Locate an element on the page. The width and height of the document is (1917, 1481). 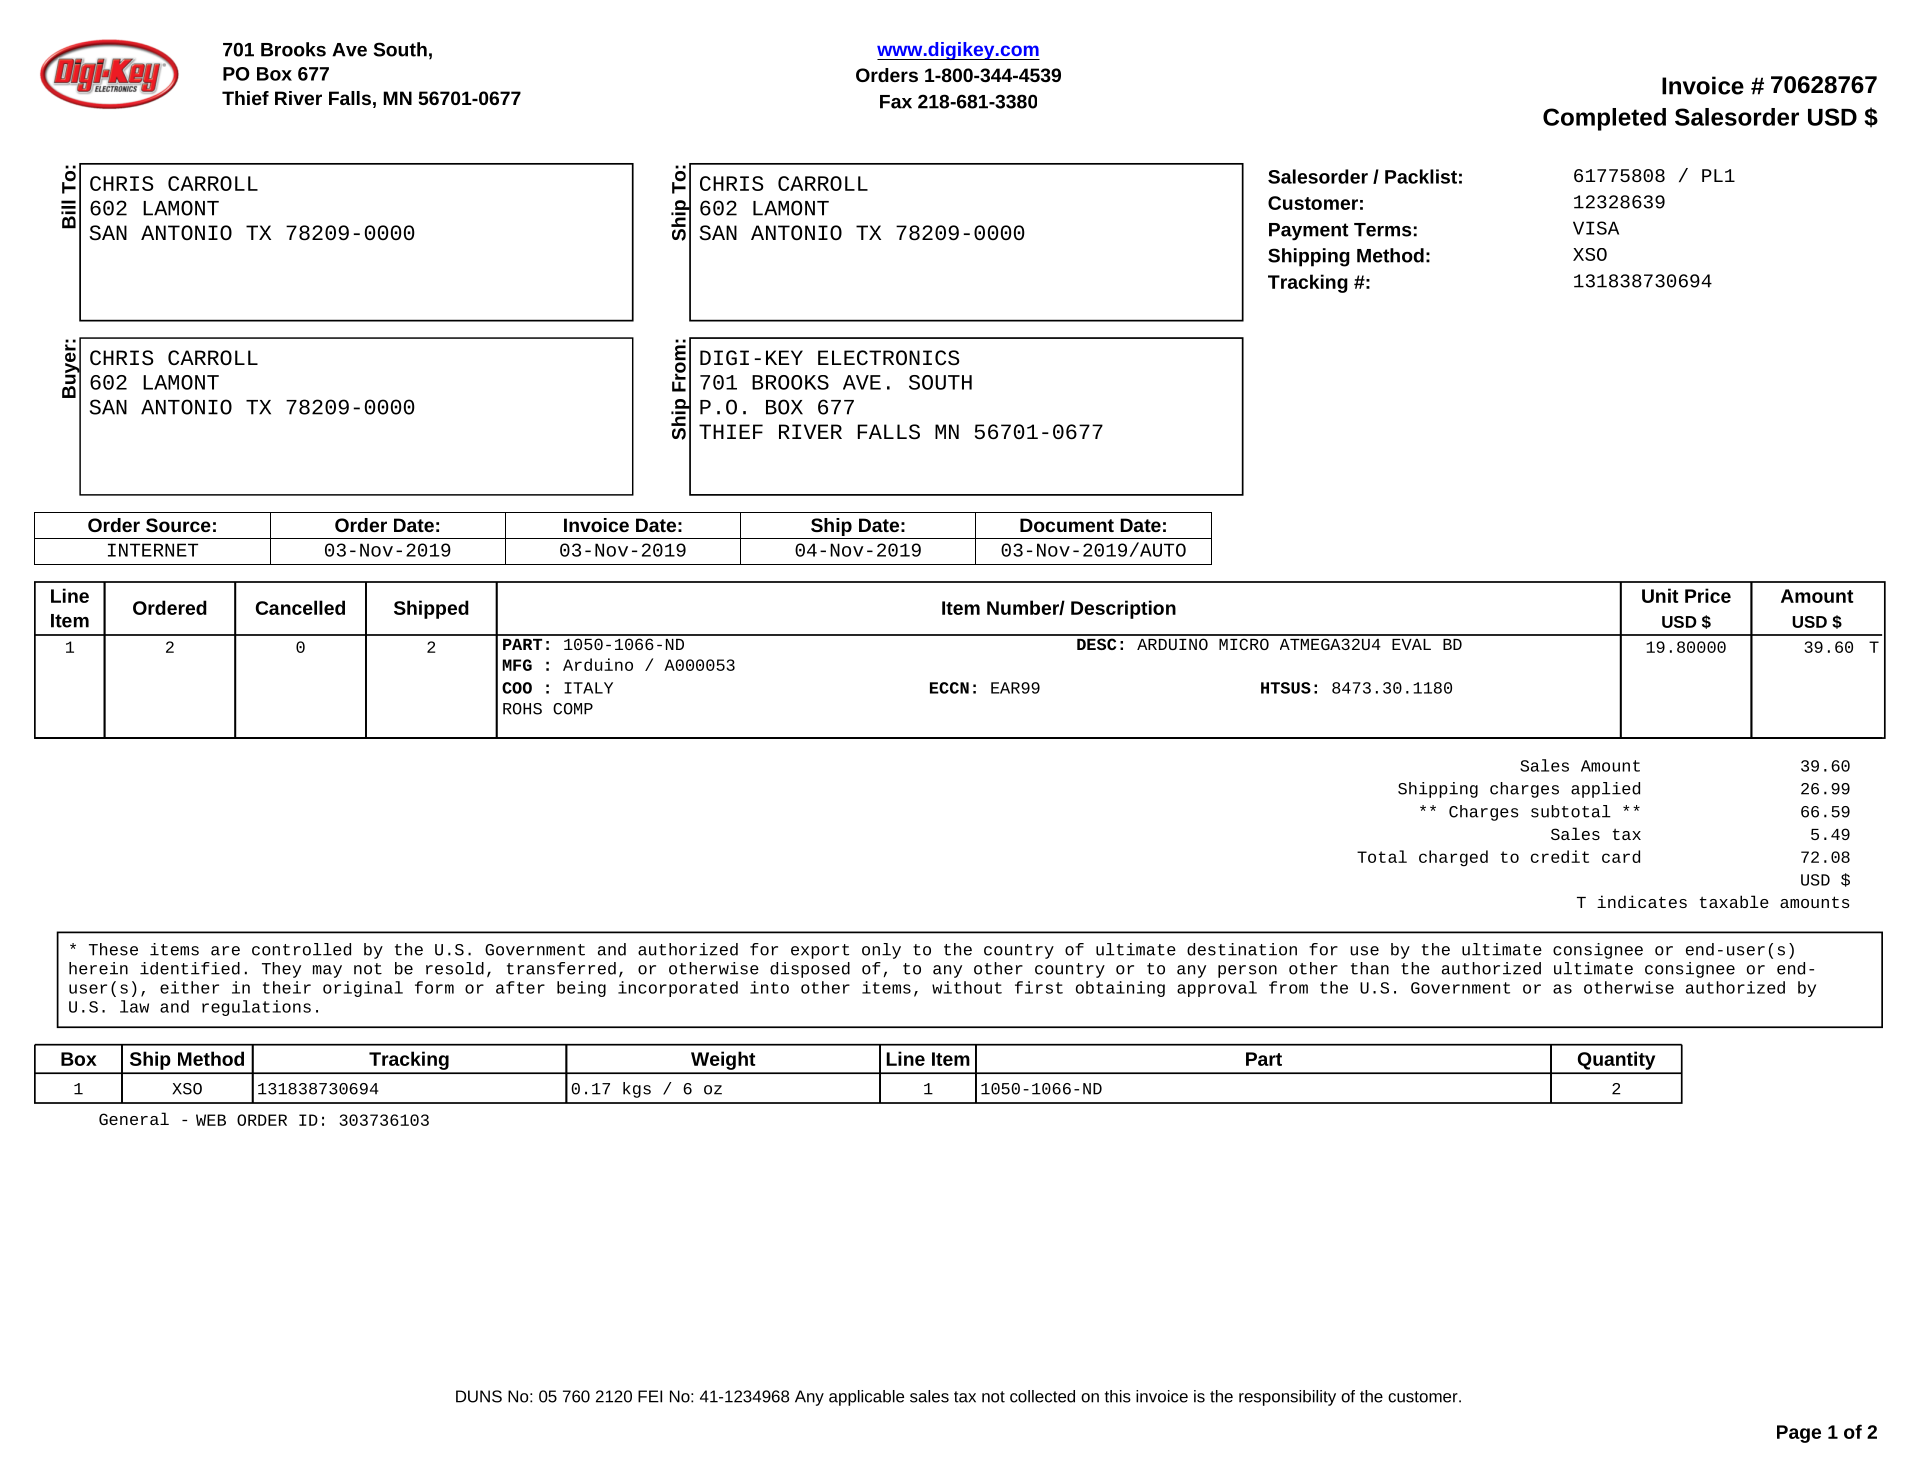
Terms is located at coordinates (1382, 230).
